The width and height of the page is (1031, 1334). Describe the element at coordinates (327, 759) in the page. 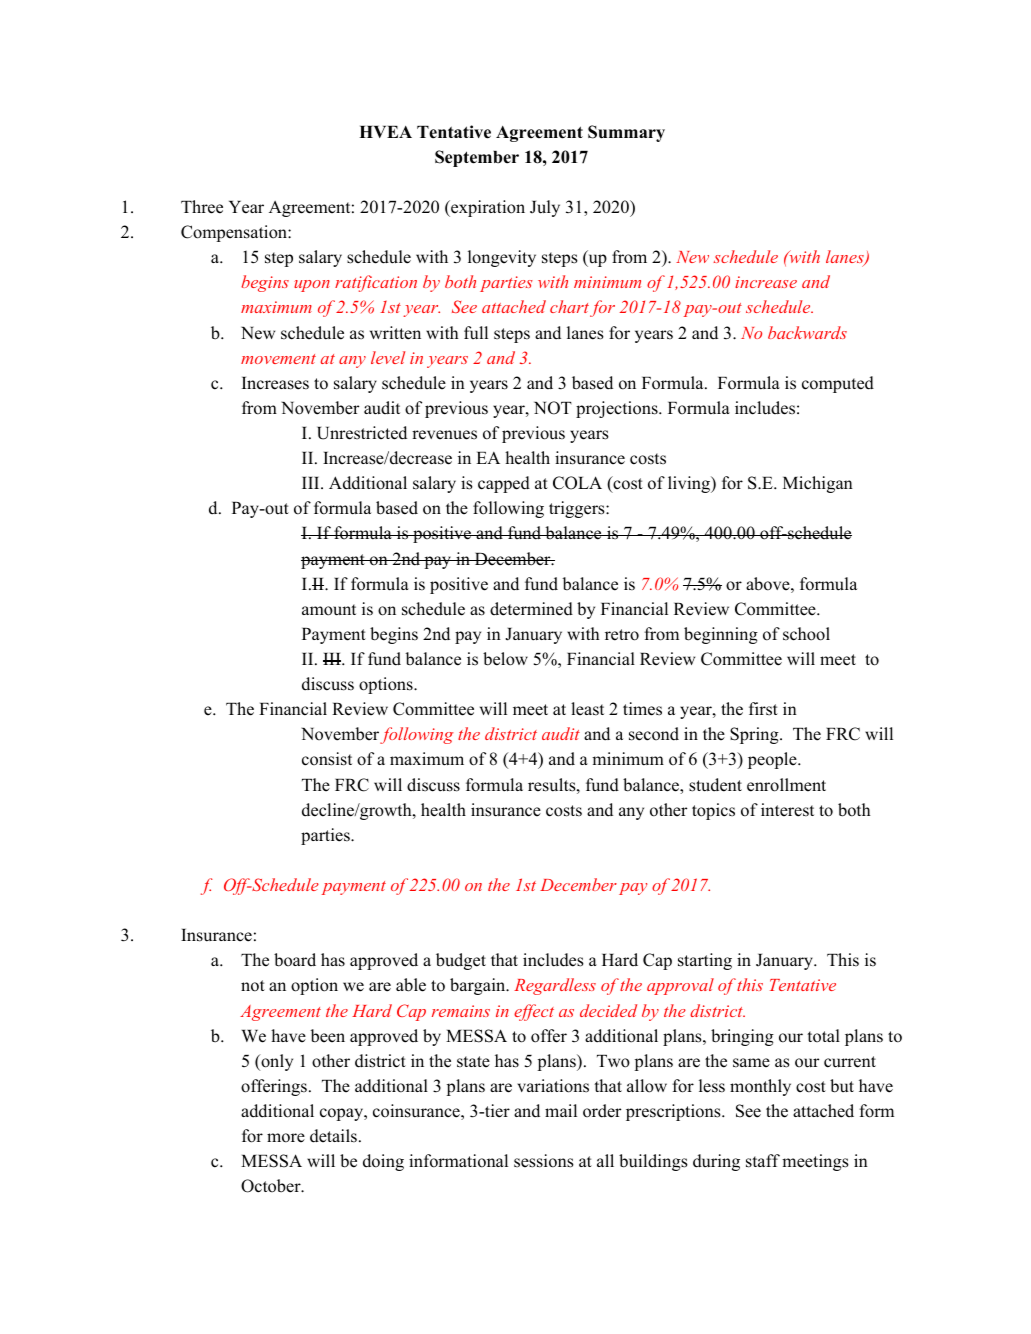

I see `consist` at that location.
